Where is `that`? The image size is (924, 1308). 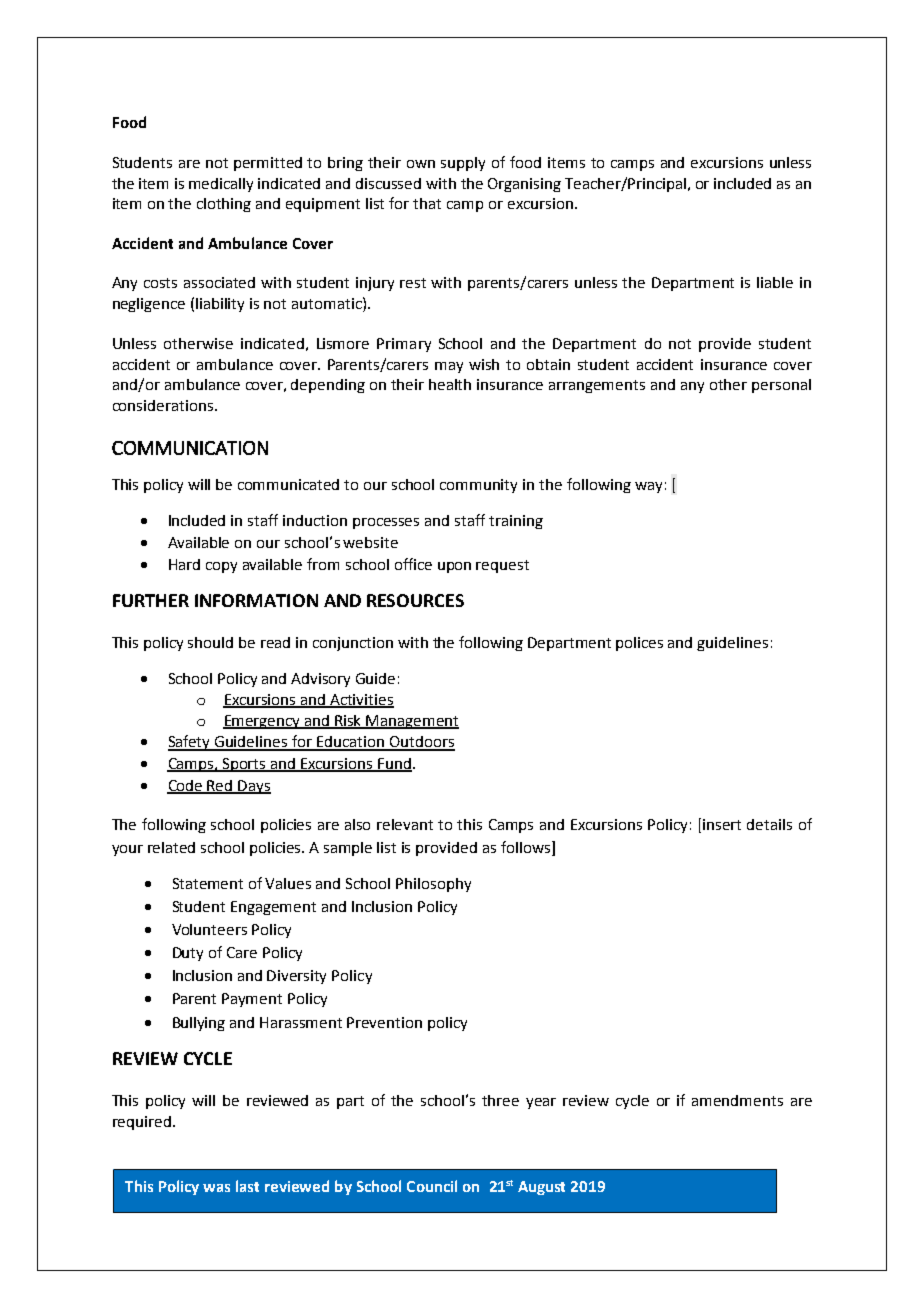
that is located at coordinates (427, 203).
